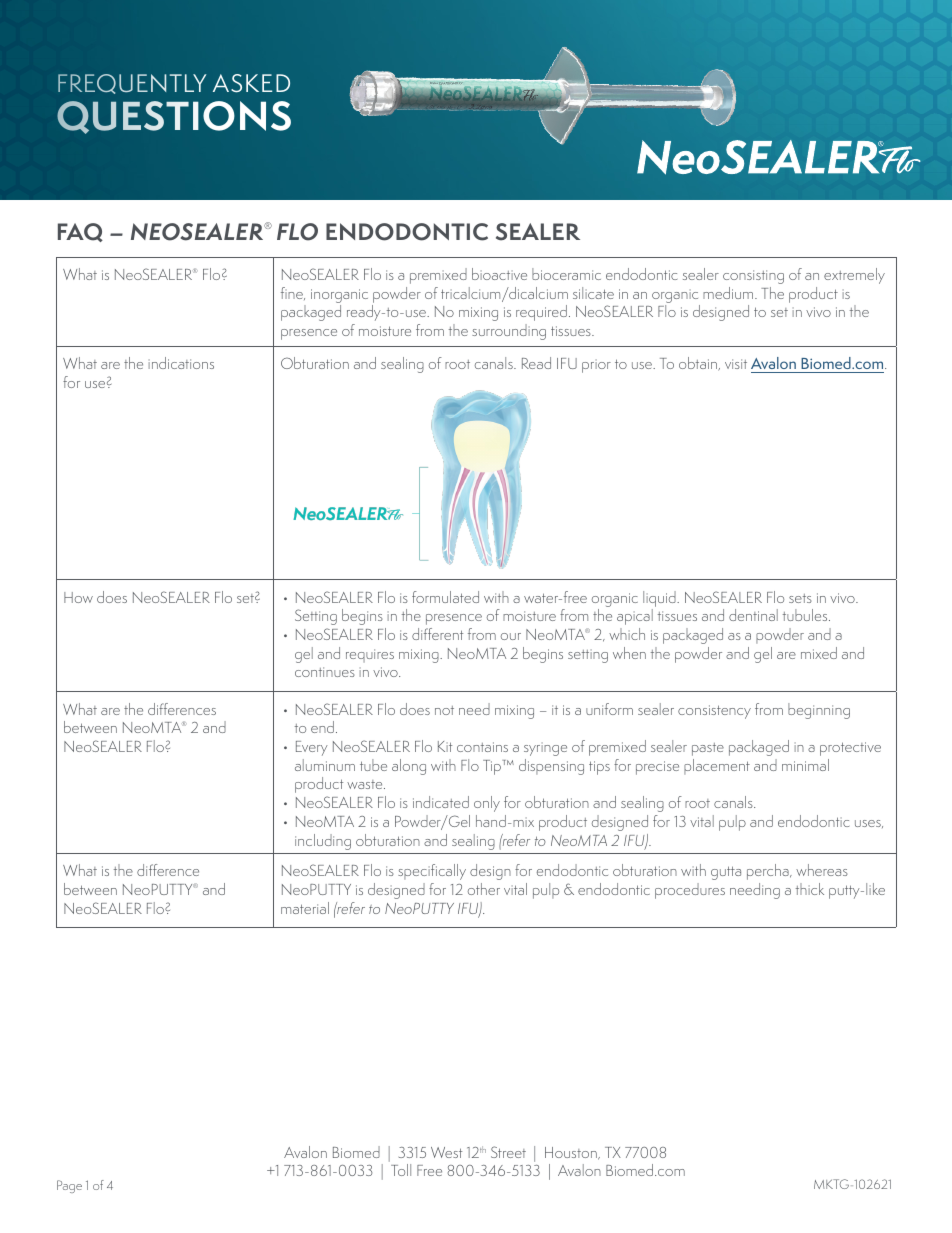 Image resolution: width=952 pixels, height=1233 pixels. Describe the element at coordinates (806, 615) in the image. I see `tubules` at that location.
